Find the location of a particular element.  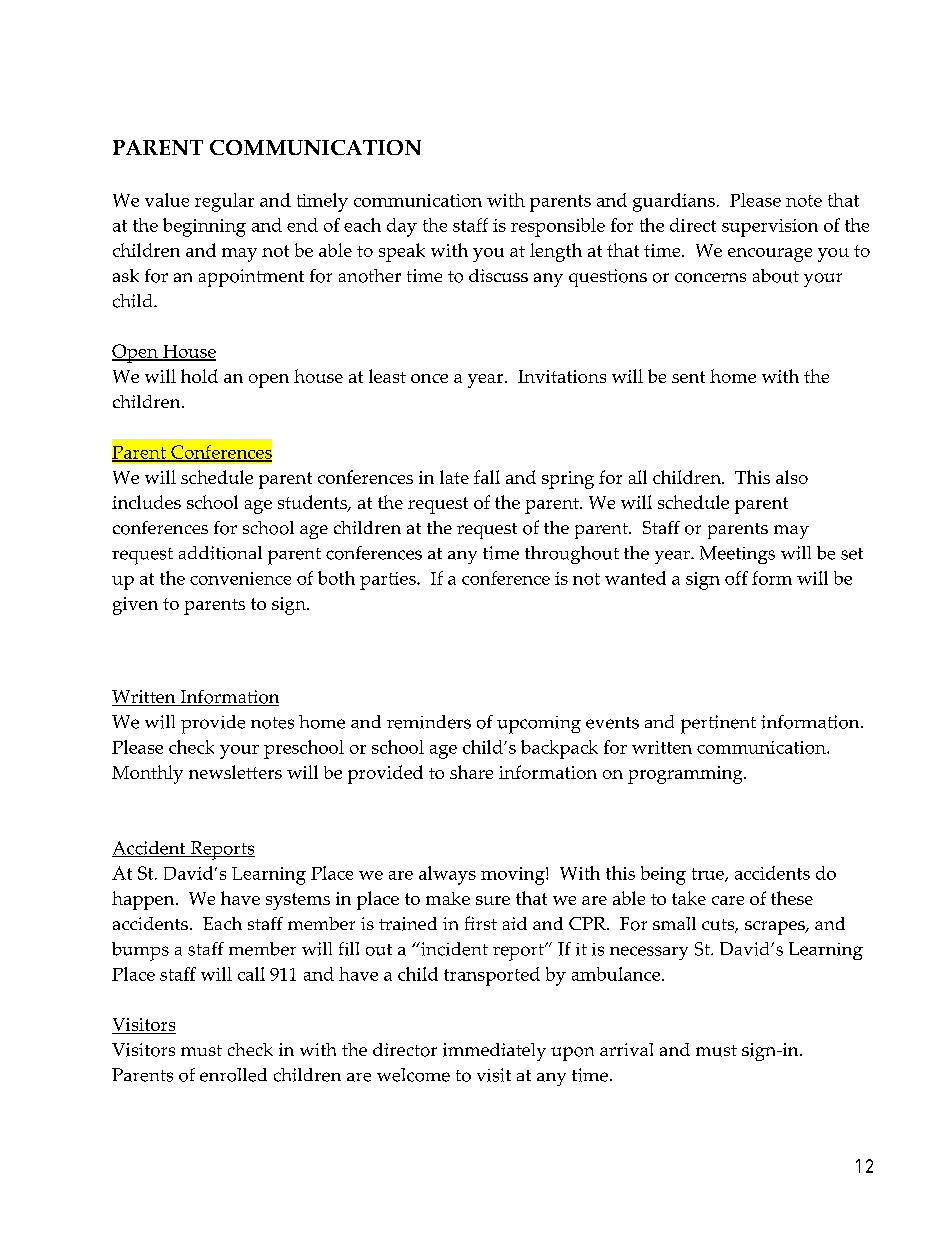

given is located at coordinates (135, 606).
